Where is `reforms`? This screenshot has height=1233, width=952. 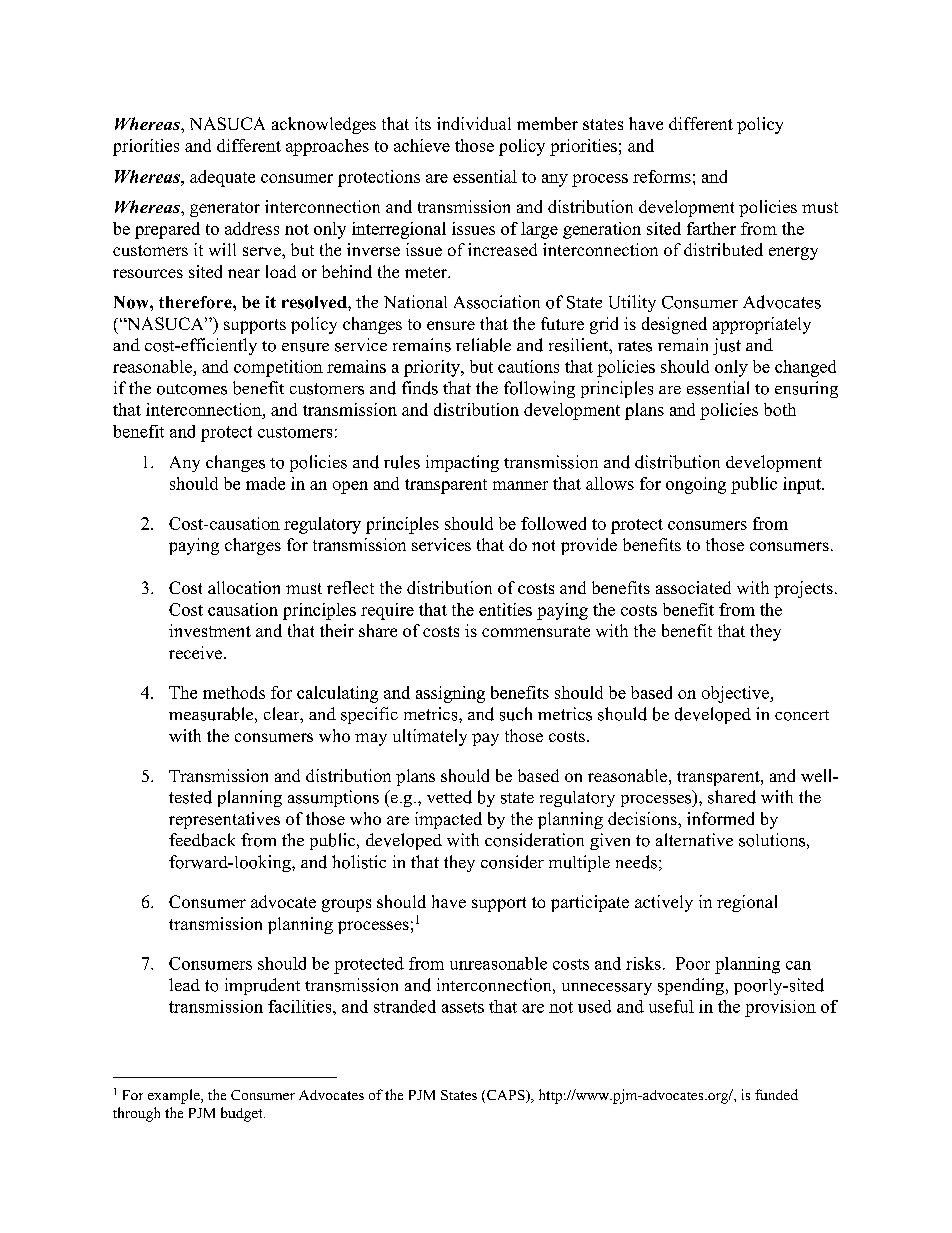 reforms is located at coordinates (662, 176).
